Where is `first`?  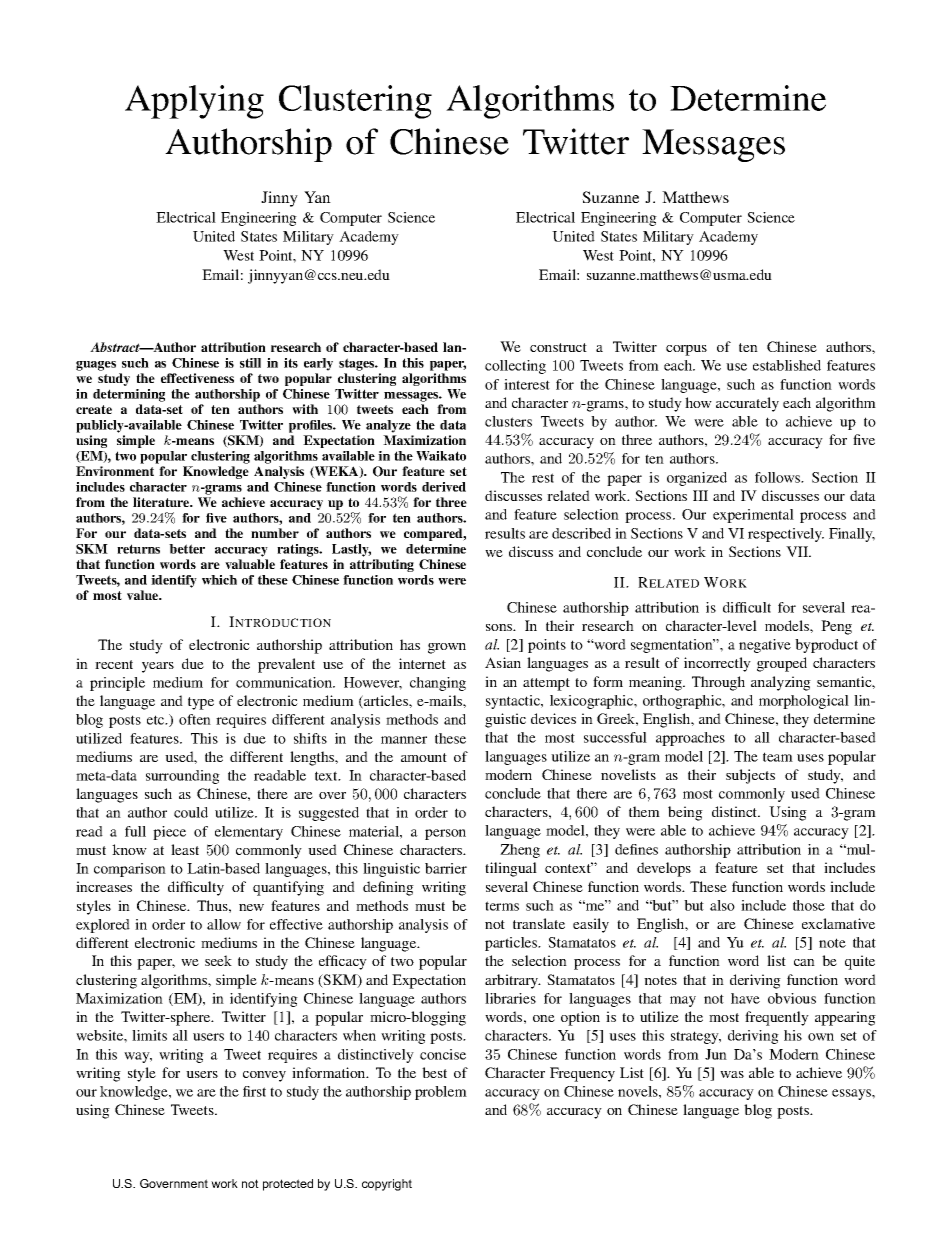
first is located at coordinates (254, 1091).
